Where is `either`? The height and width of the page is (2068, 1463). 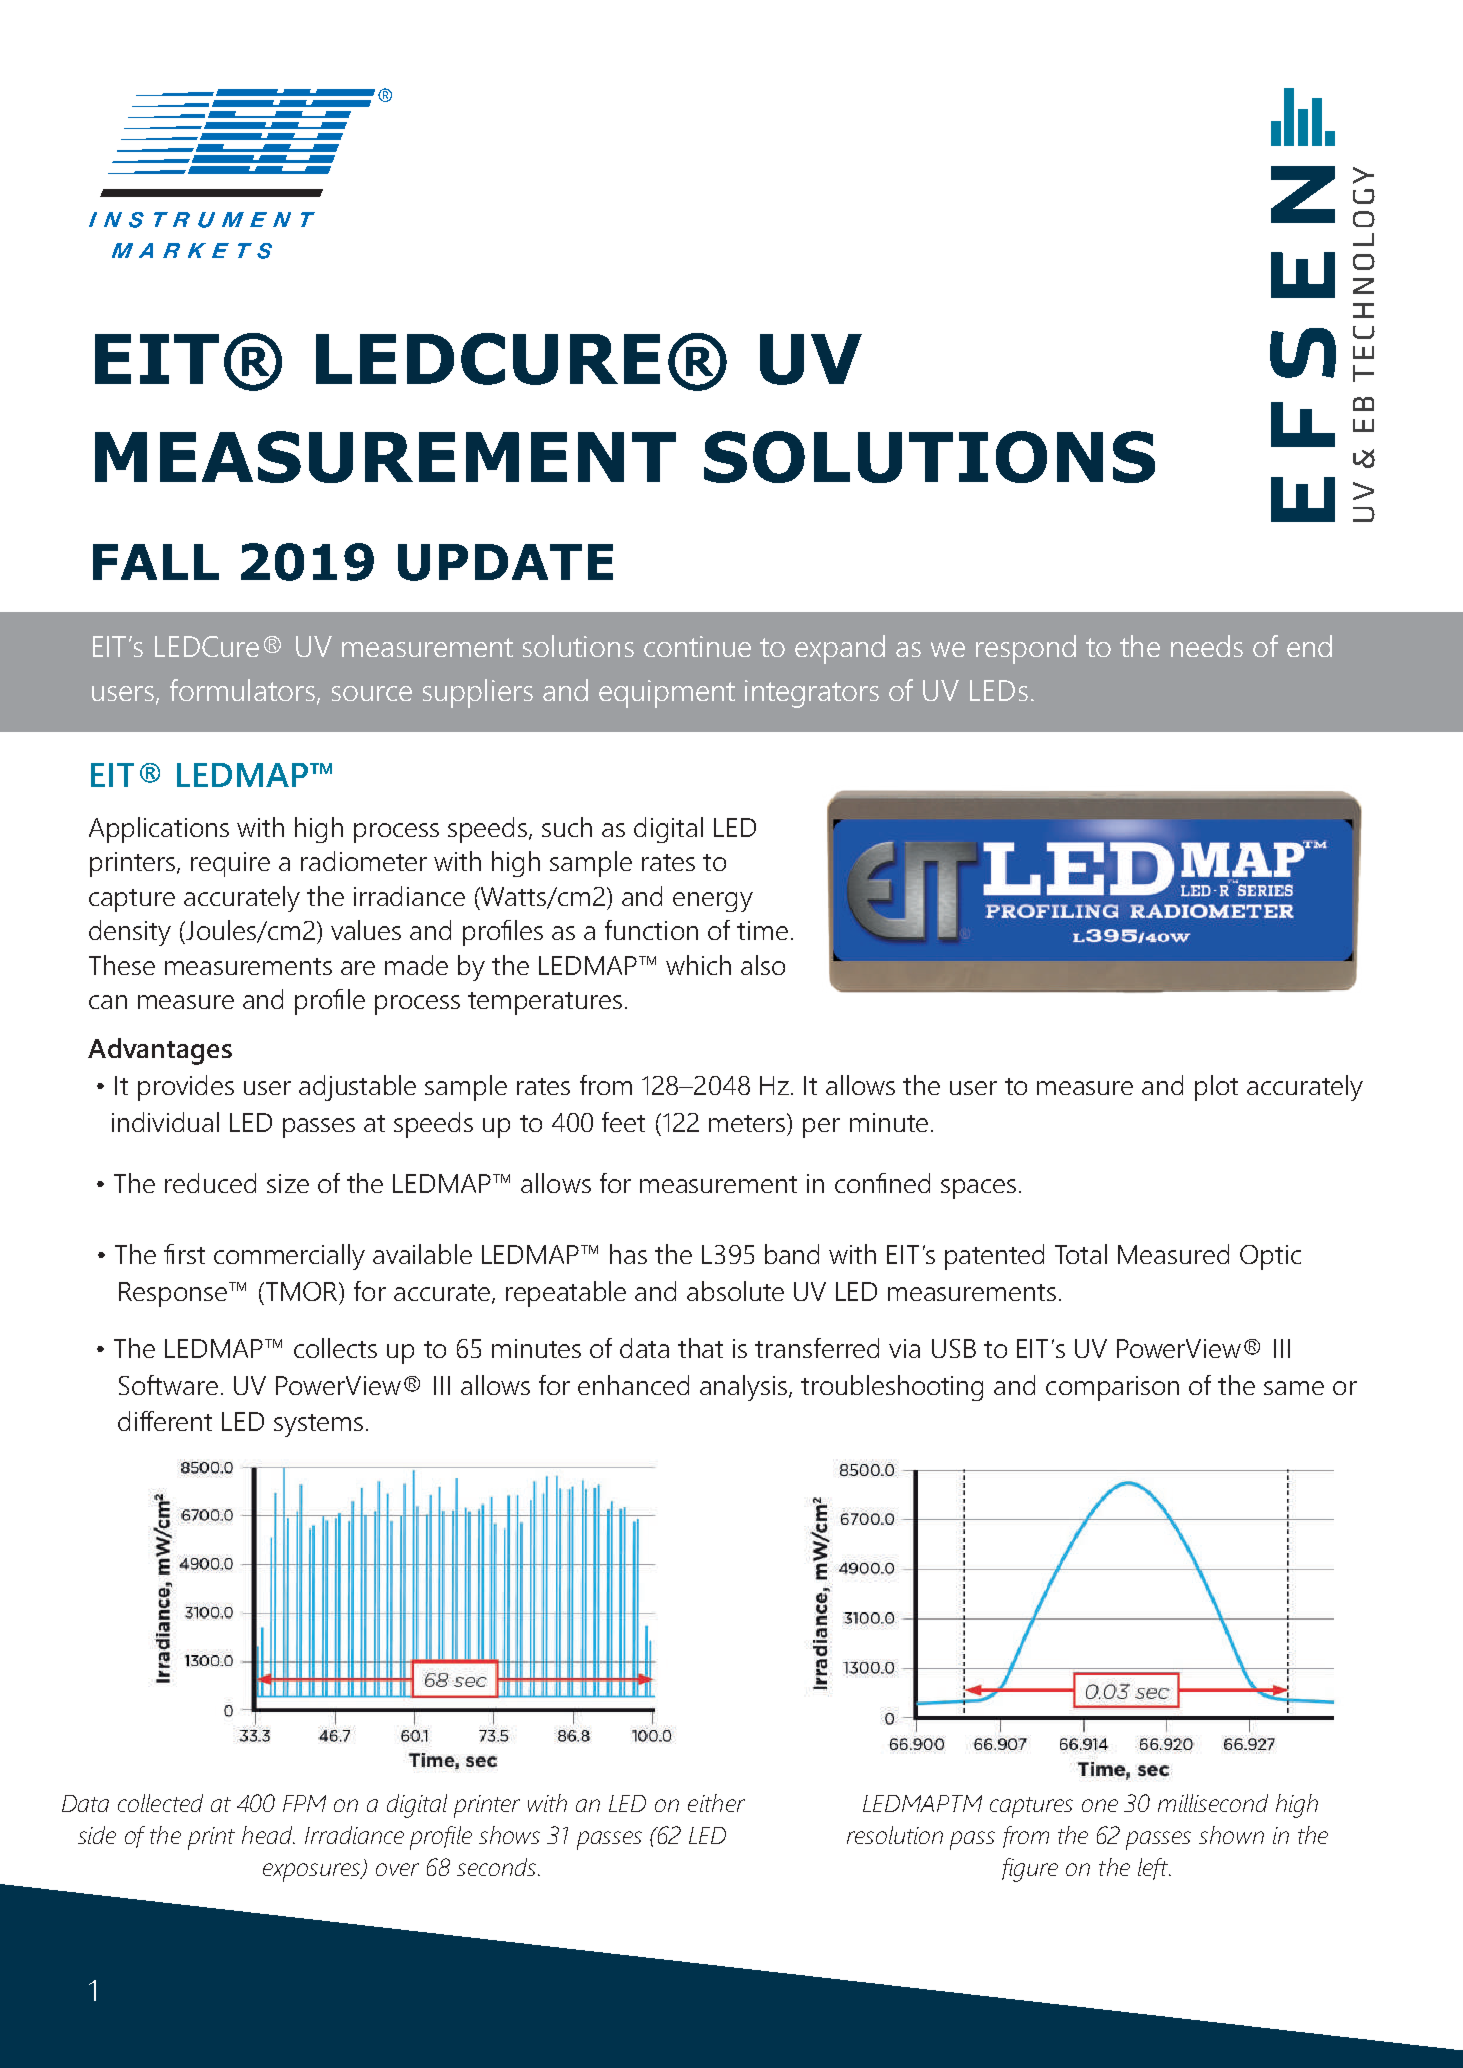
either is located at coordinates (716, 1803).
